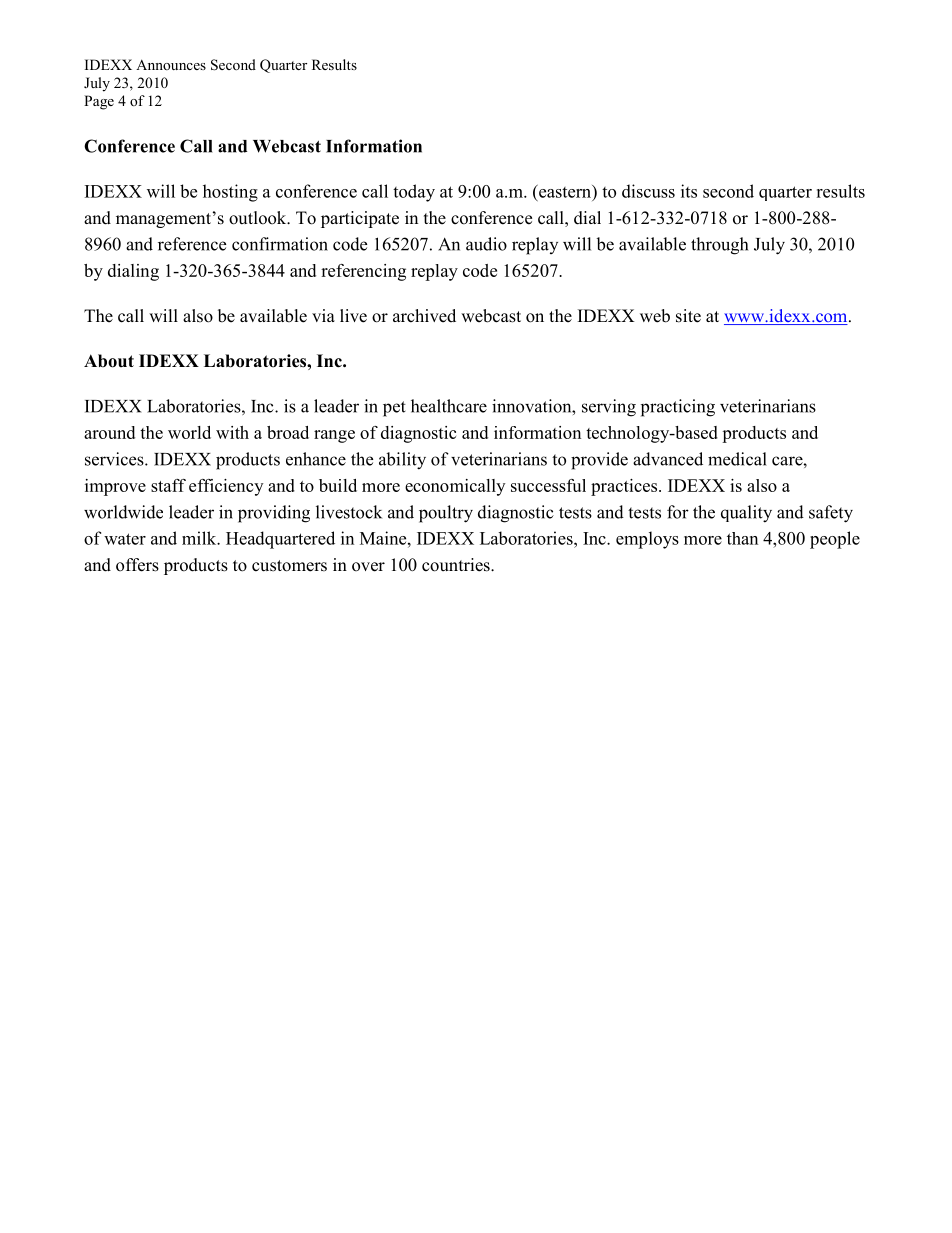 The height and width of the image is (1233, 952). What do you see at coordinates (737, 459) in the image?
I see `medical` at bounding box center [737, 459].
